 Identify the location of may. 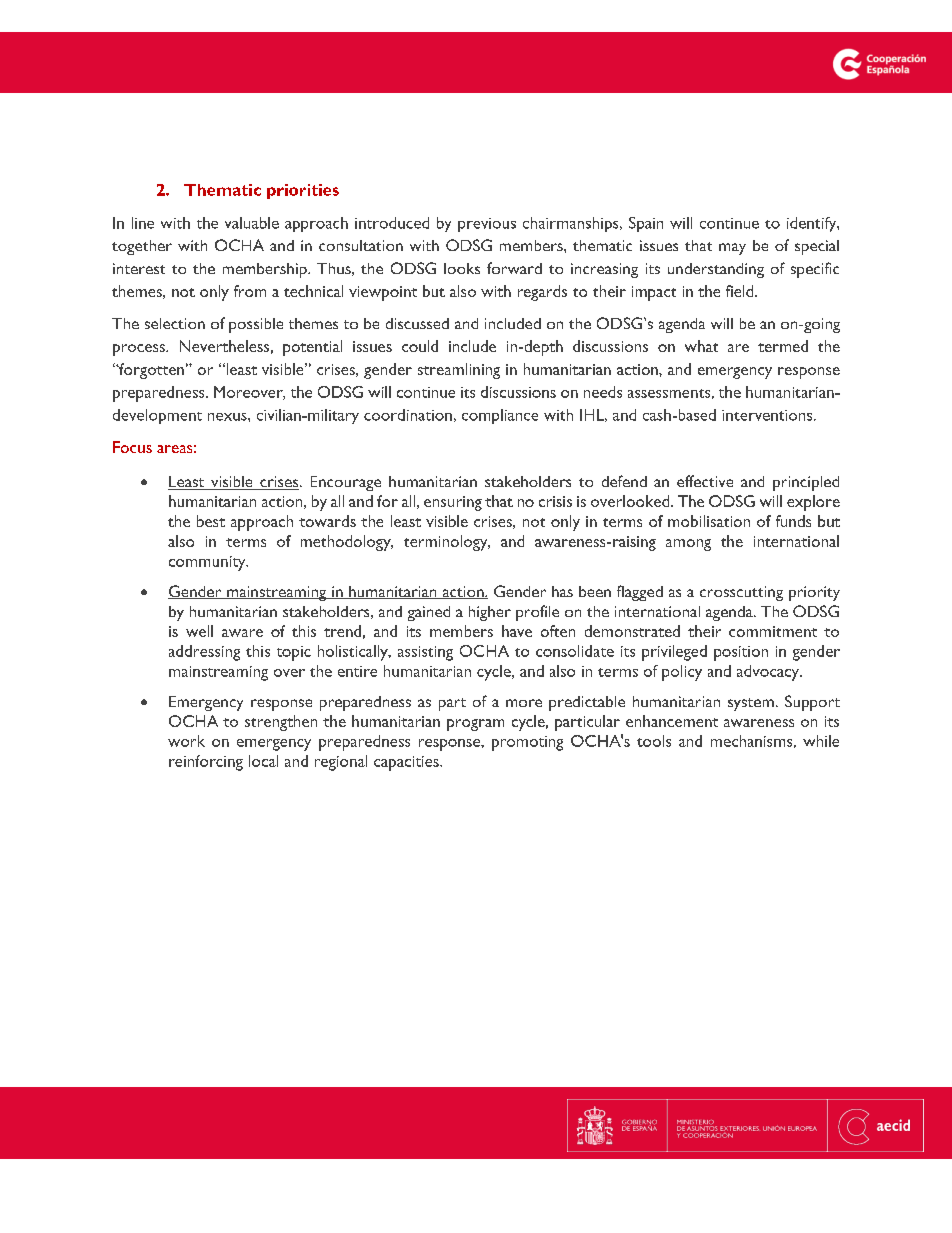
(732, 249).
